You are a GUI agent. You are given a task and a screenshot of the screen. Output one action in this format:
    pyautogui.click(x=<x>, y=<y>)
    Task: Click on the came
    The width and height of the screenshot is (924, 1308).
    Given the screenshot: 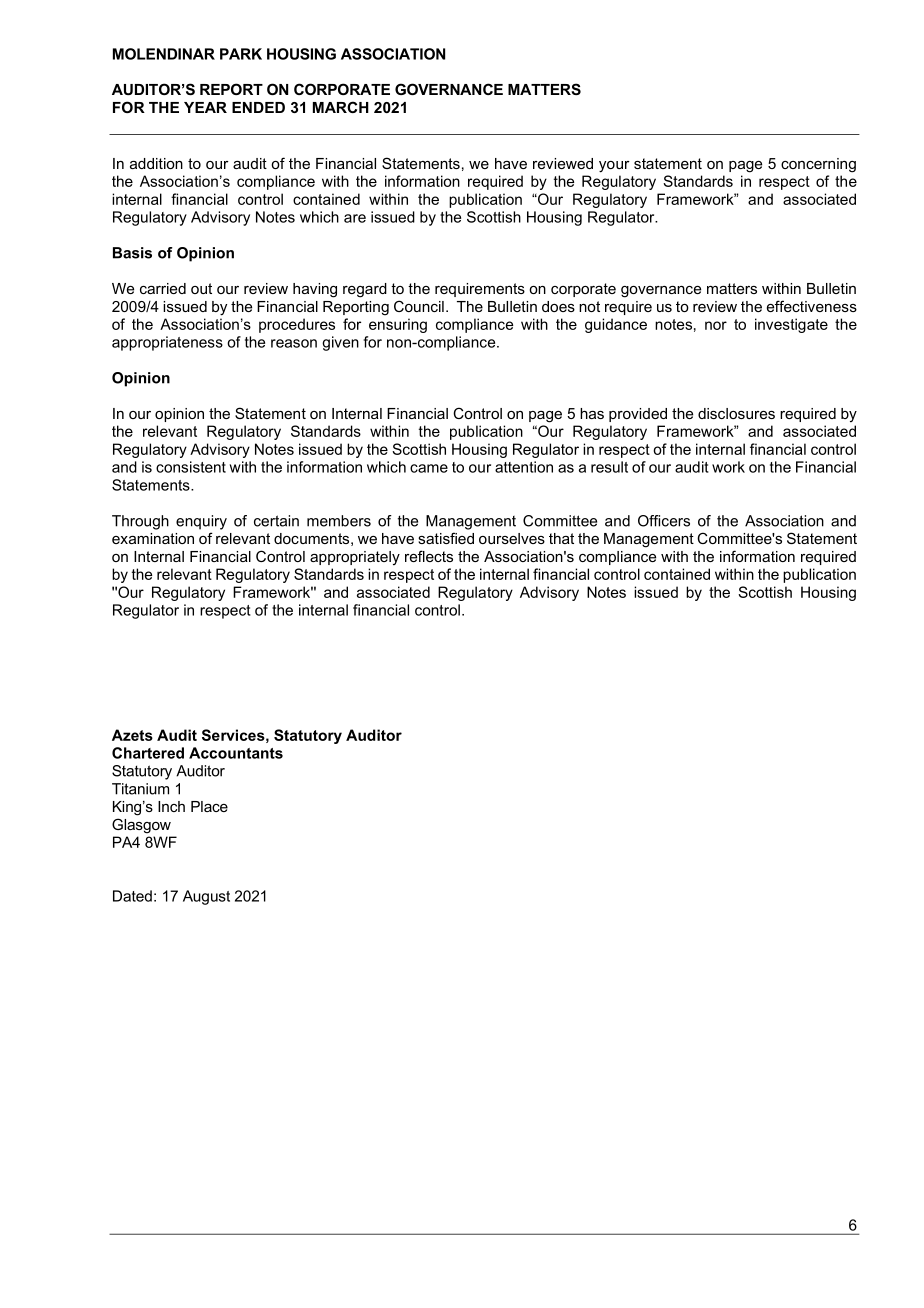 What is the action you would take?
    pyautogui.click(x=429, y=468)
